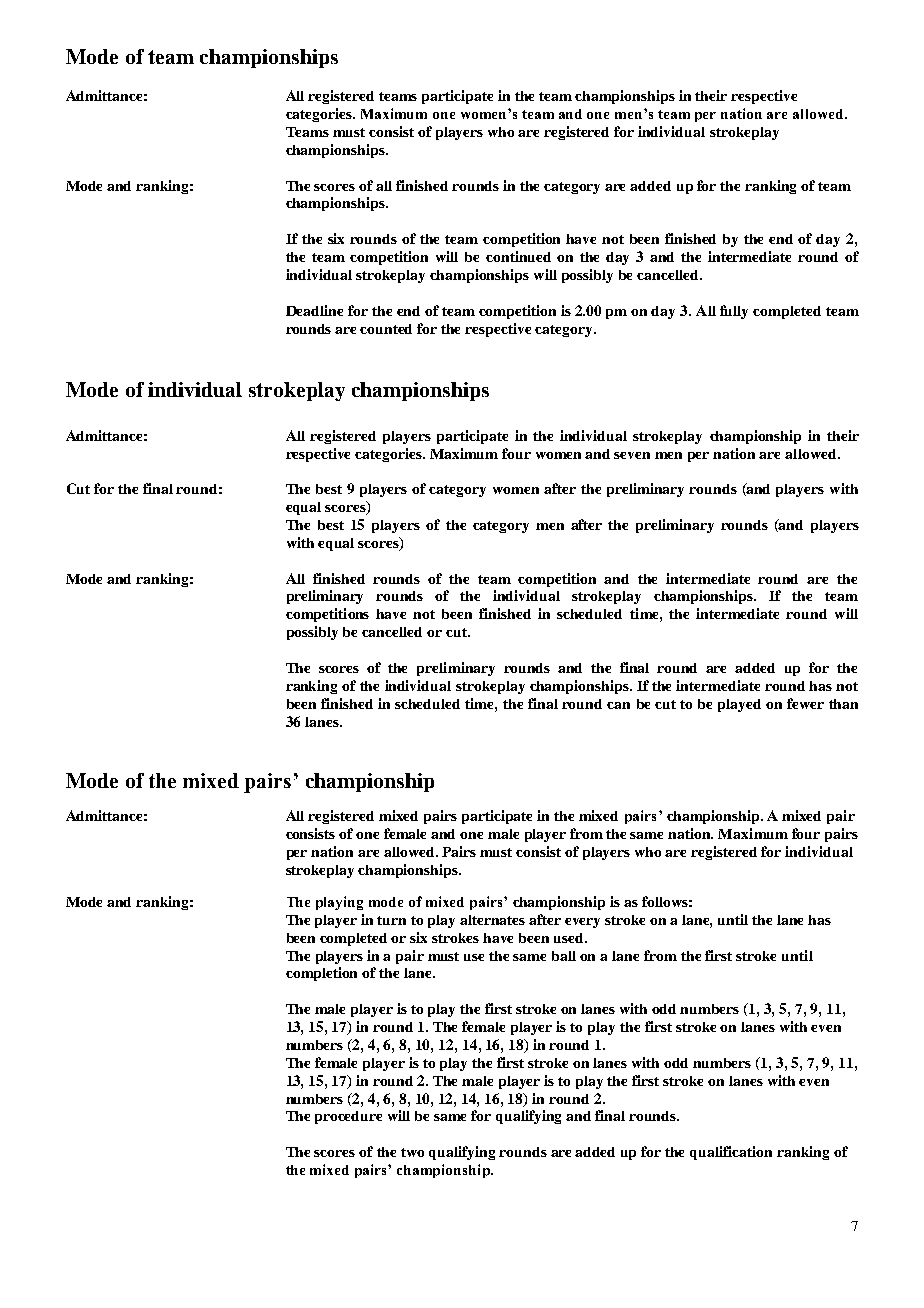 Image resolution: width=924 pixels, height=1308 pixels. What do you see at coordinates (492, 920) in the screenshot?
I see `alternates` at bounding box center [492, 920].
